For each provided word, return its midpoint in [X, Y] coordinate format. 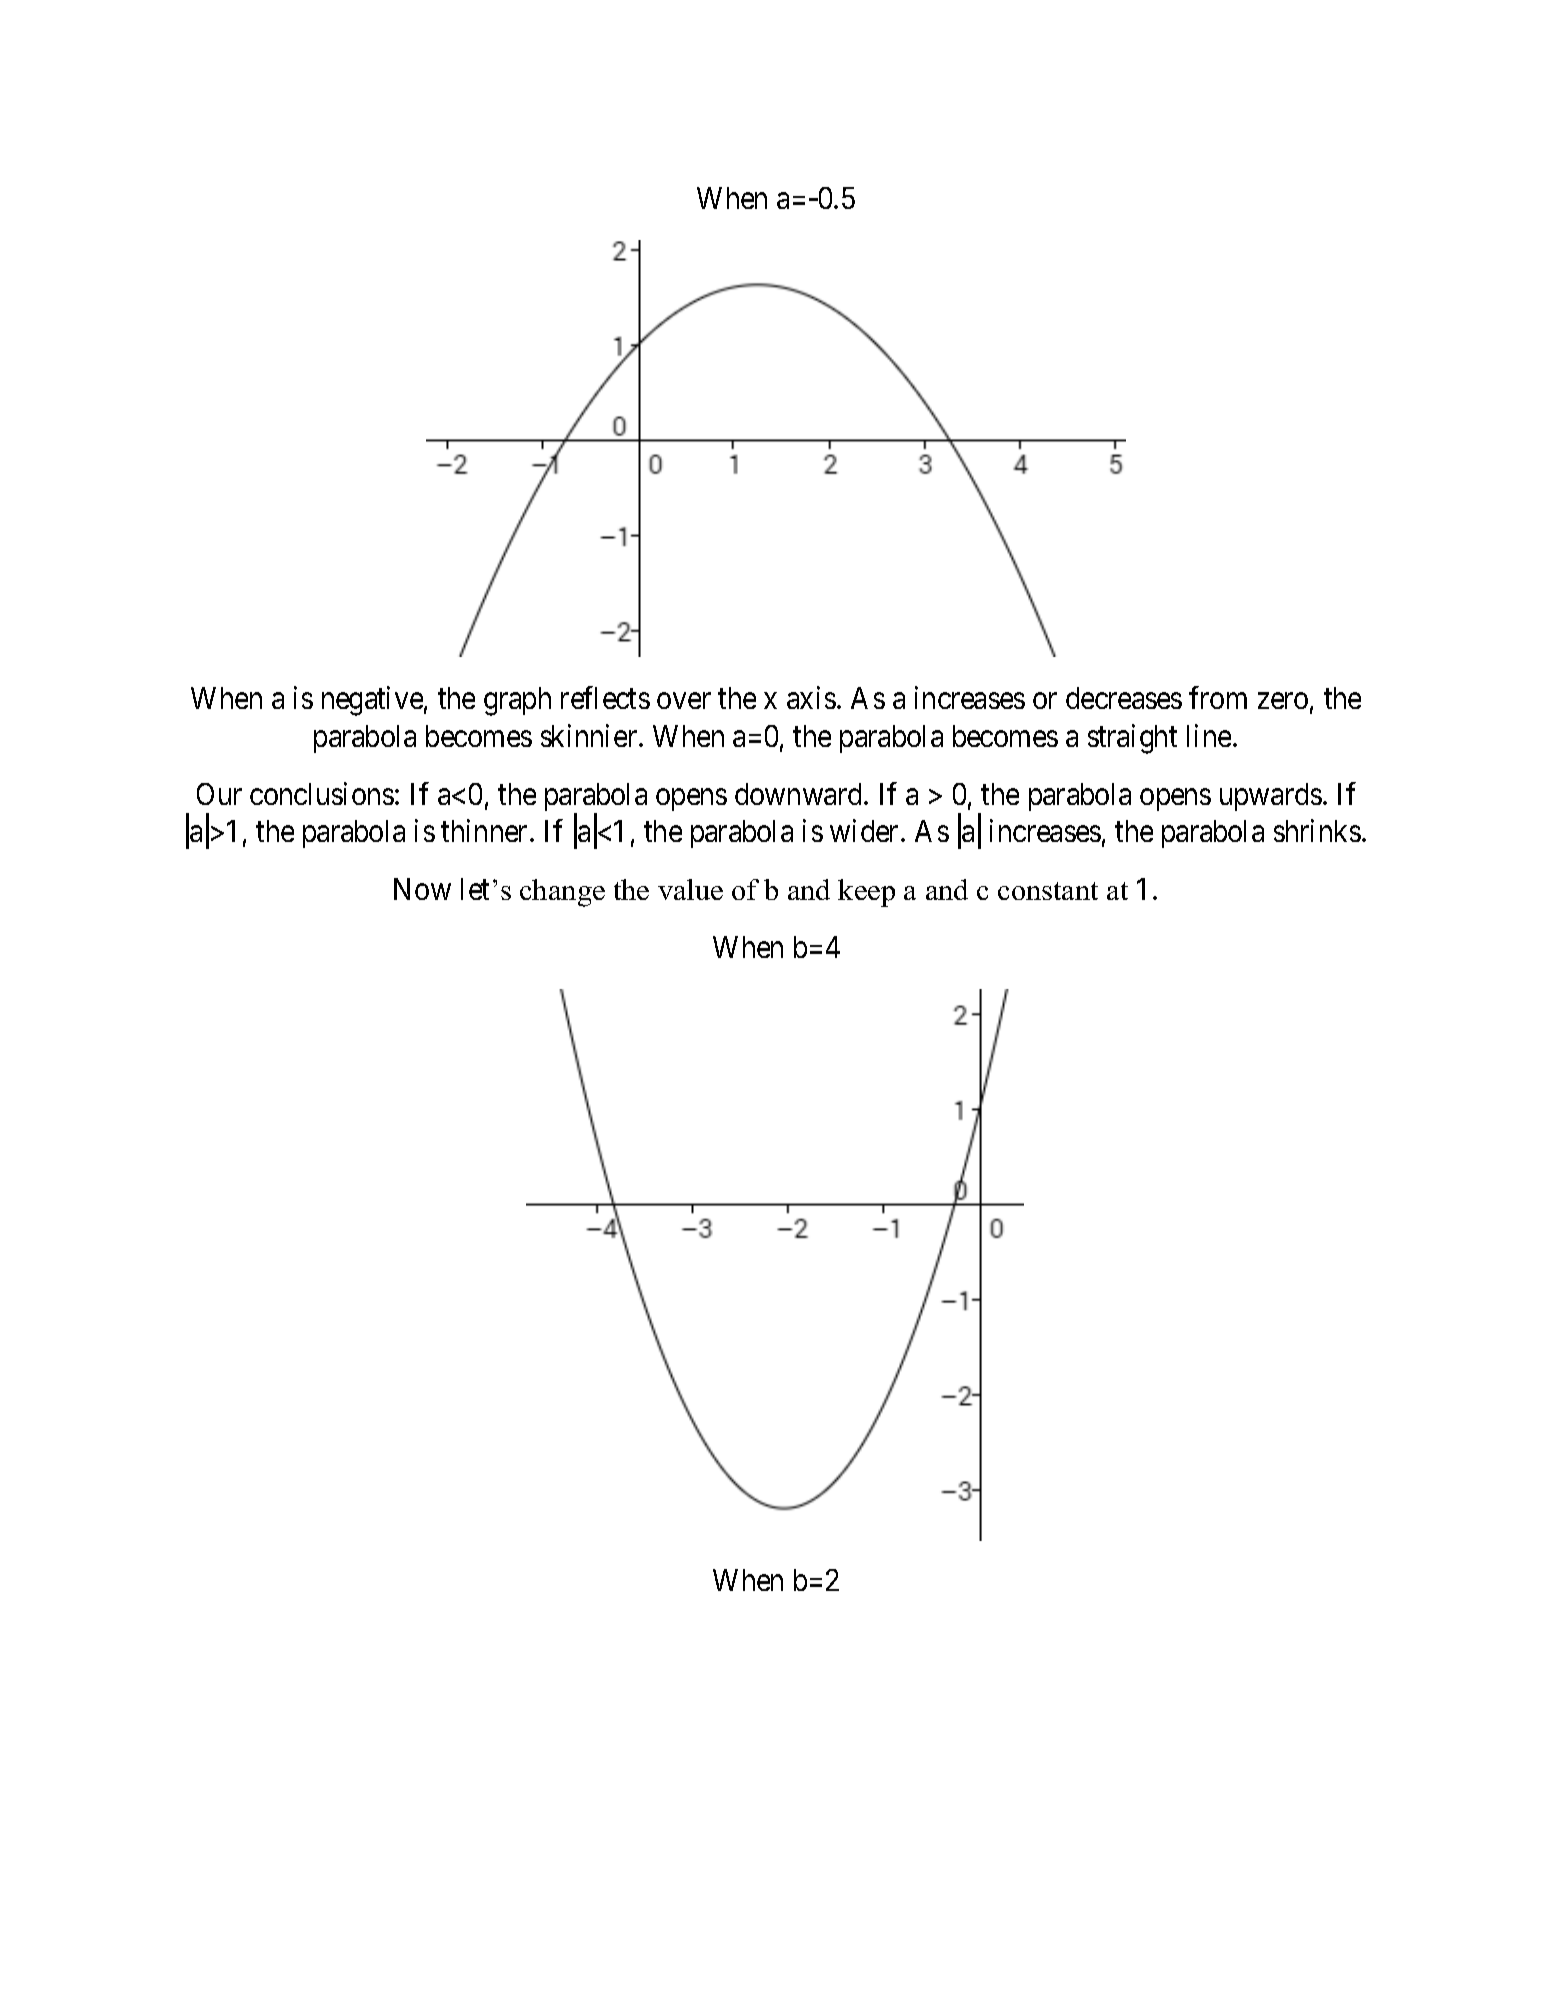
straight [1132, 739]
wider [866, 831]
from [1218, 697]
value [690, 889]
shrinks [1317, 831]
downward [800, 794]
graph [517, 701]
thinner [486, 831]
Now [422, 889]
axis [811, 697]
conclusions [322, 793]
